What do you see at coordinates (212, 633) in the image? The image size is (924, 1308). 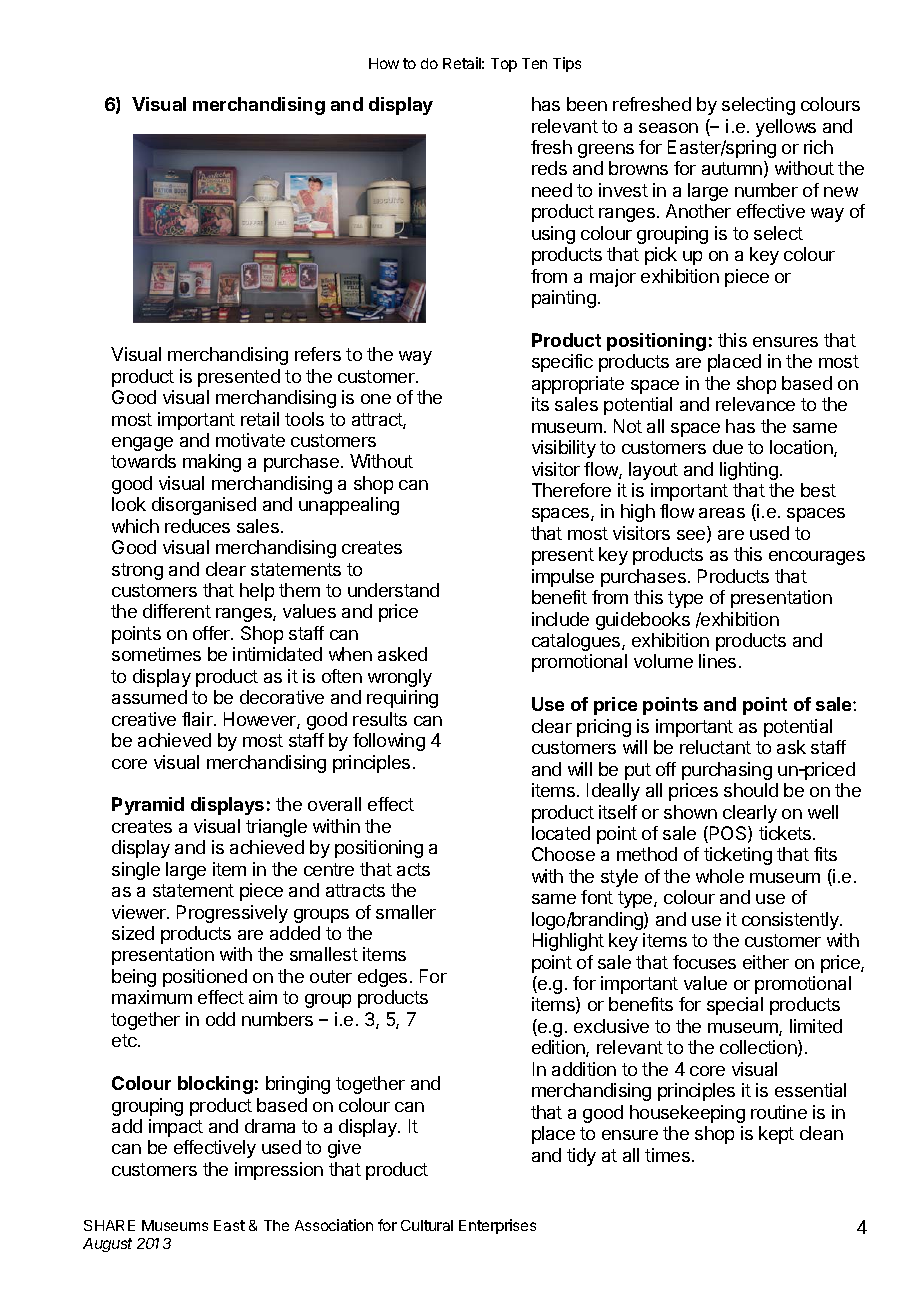 I see `offer` at bounding box center [212, 633].
